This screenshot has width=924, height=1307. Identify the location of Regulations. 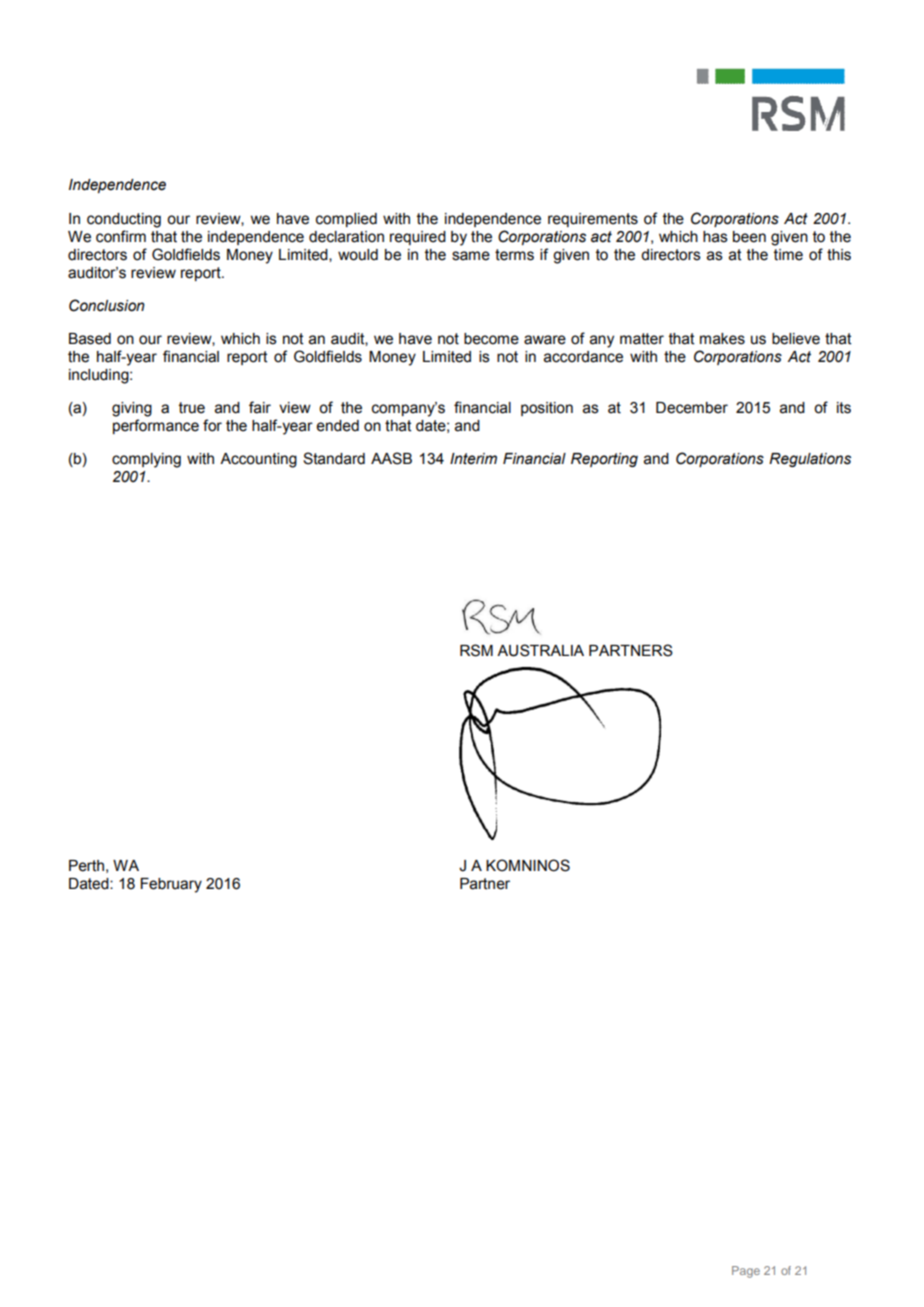
(810, 460).
